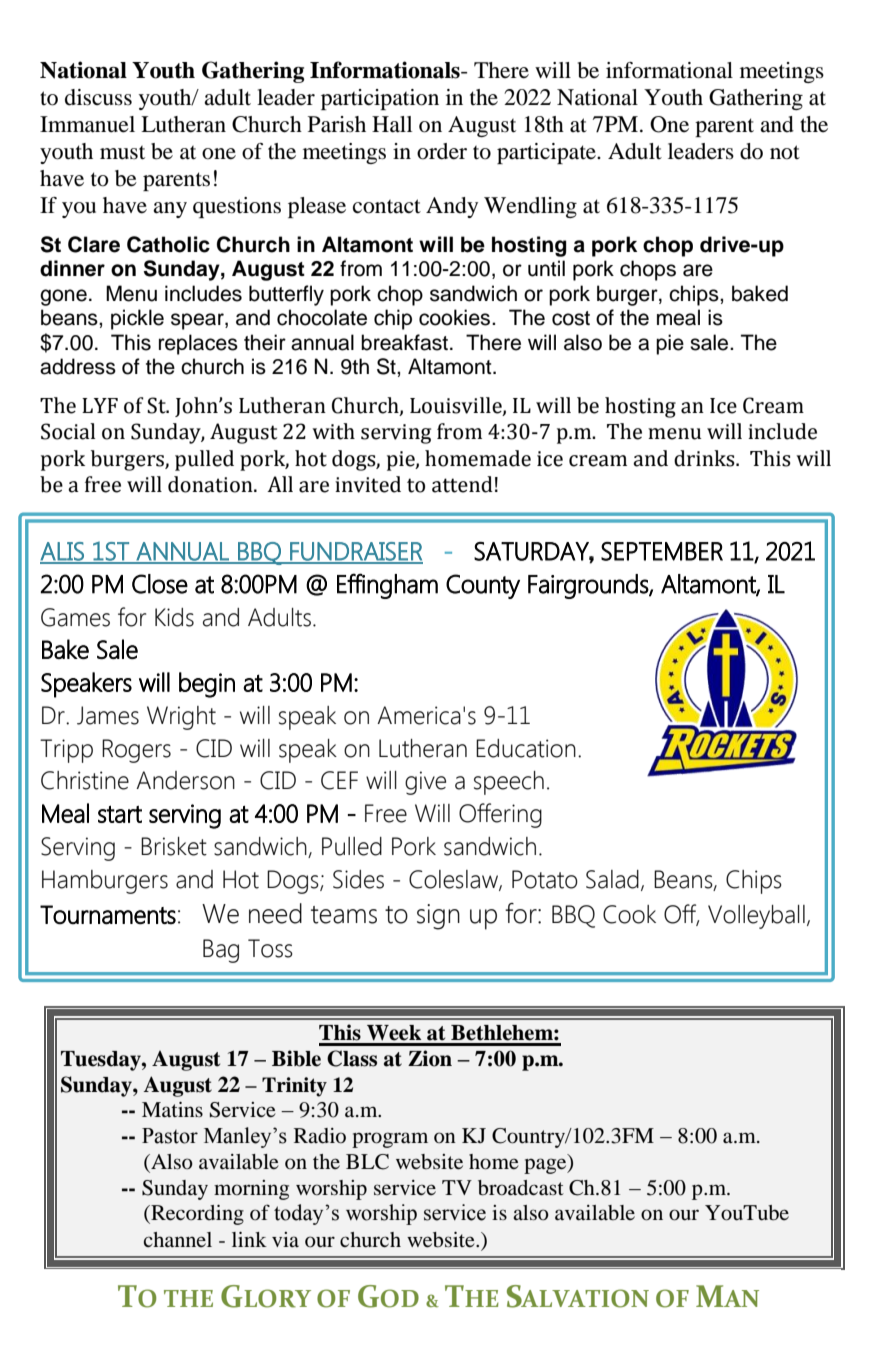  Describe the element at coordinates (174, 846) in the screenshot. I see `Brisket` at that location.
